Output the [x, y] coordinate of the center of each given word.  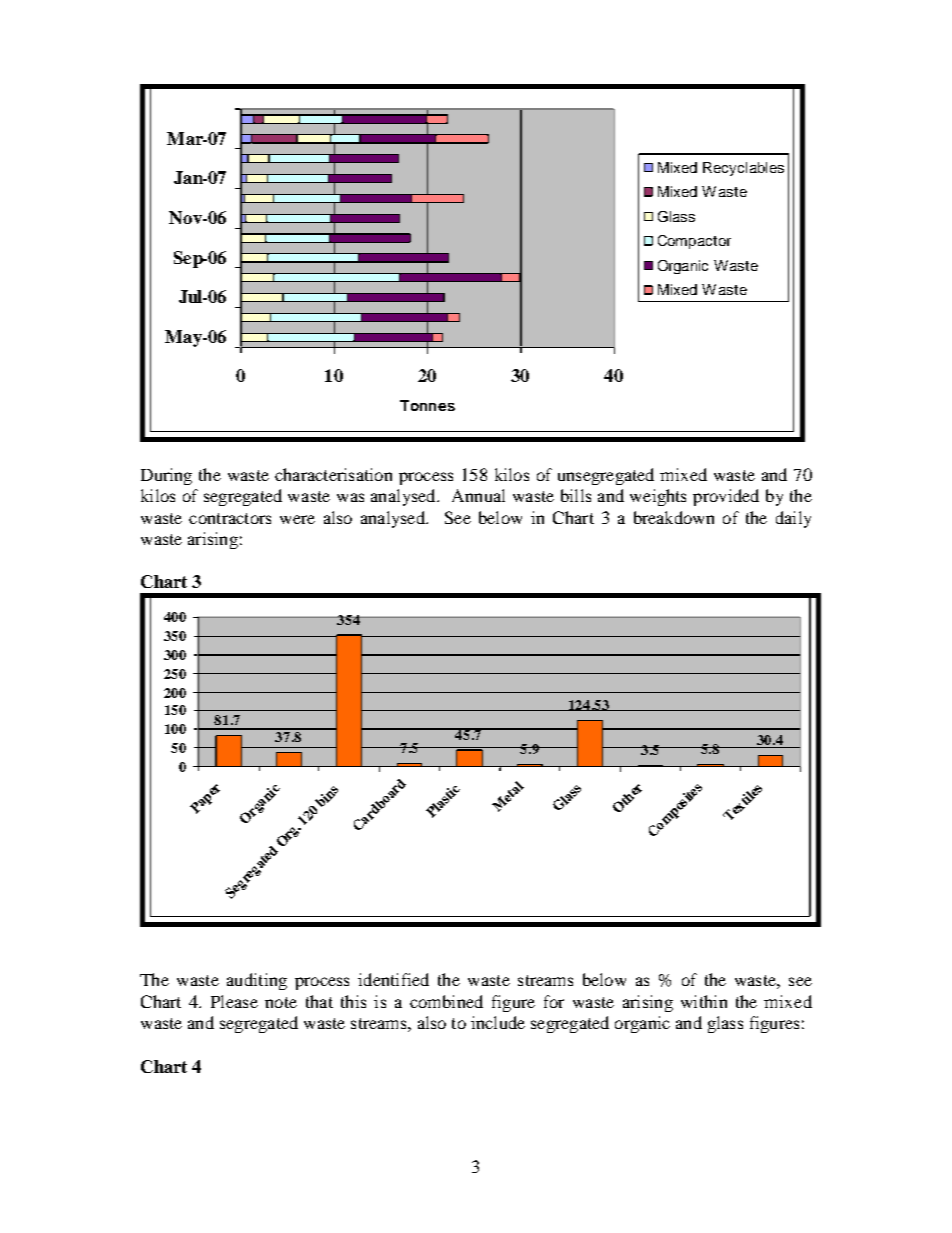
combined [446, 1001]
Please [234, 1001]
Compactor [694, 242]
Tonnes [427, 405]
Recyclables [743, 169]
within [704, 1001]
